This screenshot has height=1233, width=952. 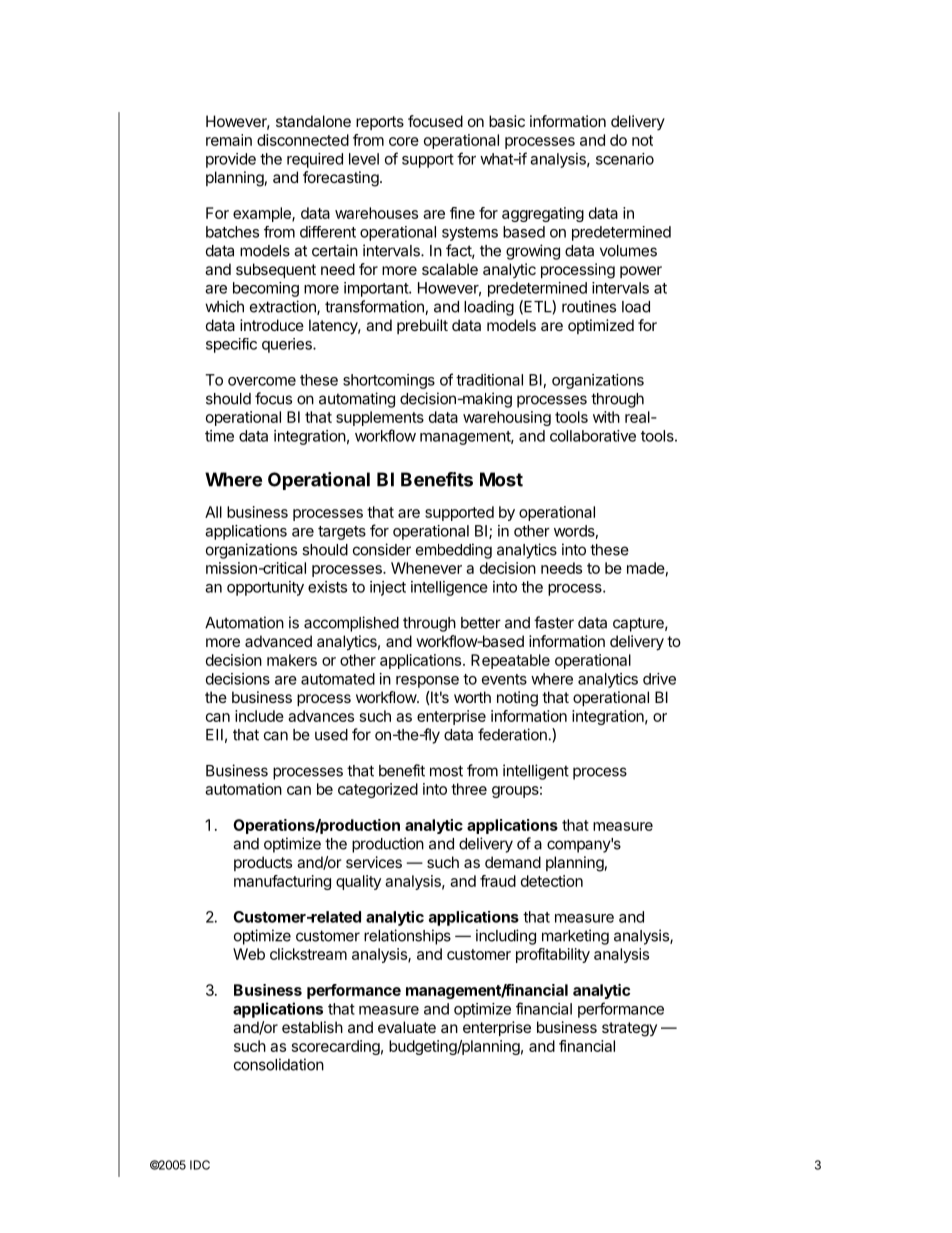 I want to click on three, so click(x=469, y=789).
